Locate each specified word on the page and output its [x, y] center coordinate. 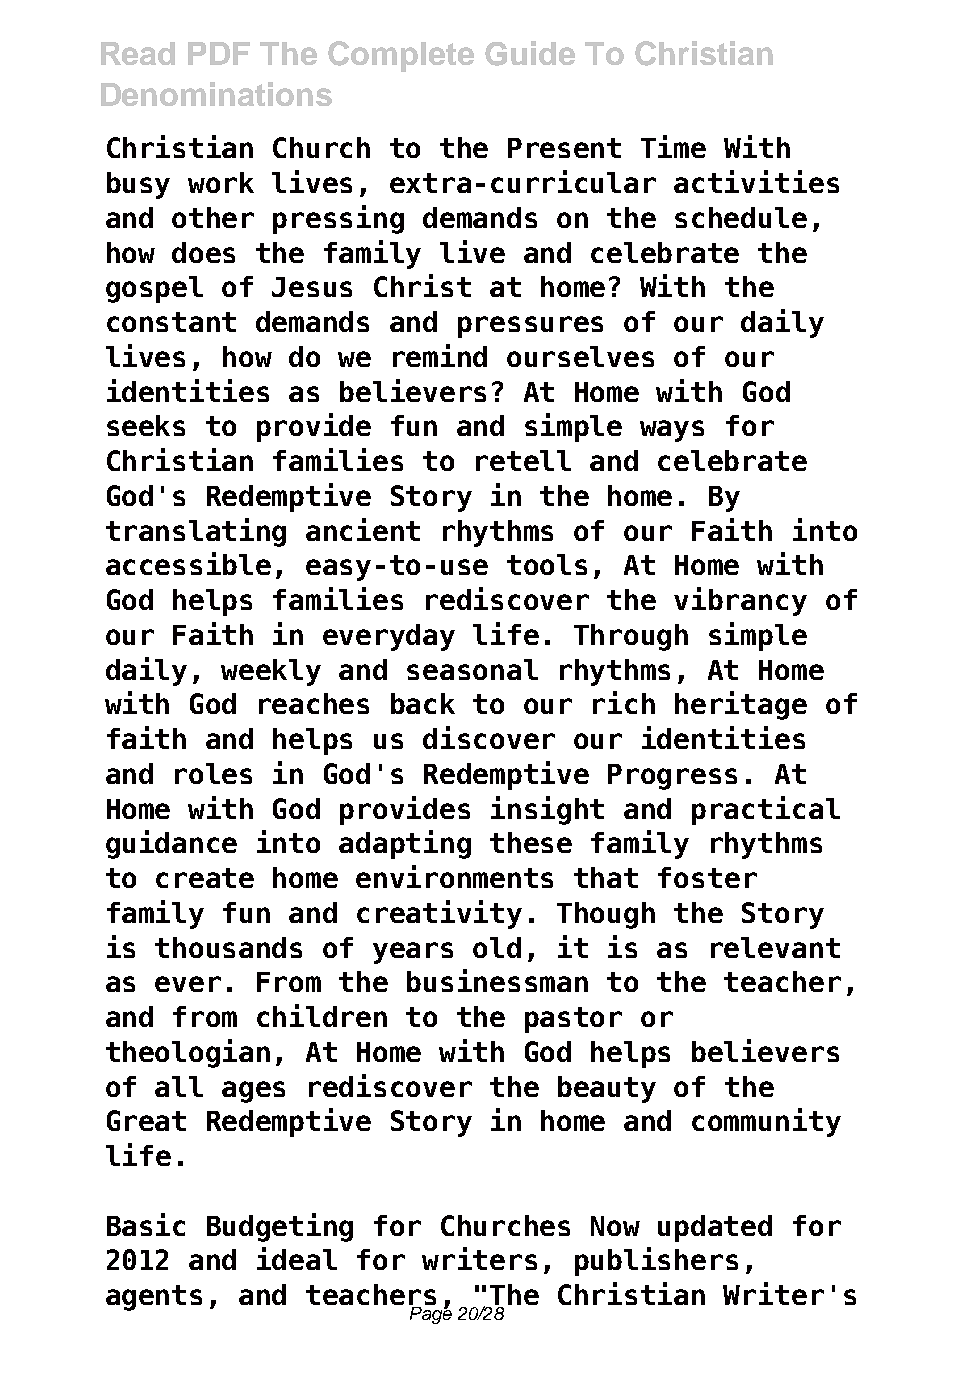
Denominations [216, 94]
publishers [656, 1261]
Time [673, 146]
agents [154, 1298]
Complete [401, 56]
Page [430, 1314]
